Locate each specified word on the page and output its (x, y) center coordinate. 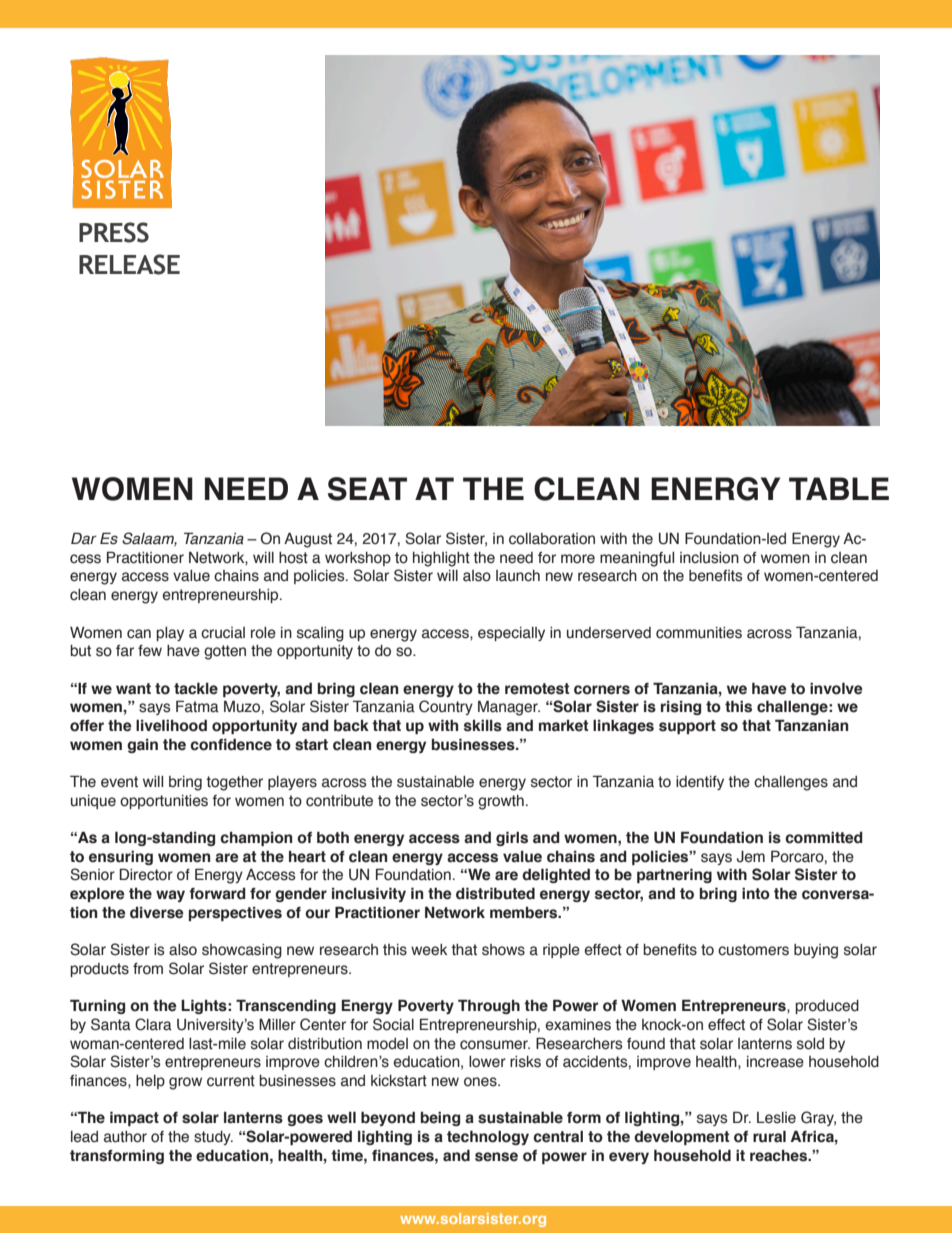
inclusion (709, 558)
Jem (751, 857)
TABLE (839, 488)
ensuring (121, 858)
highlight (441, 559)
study (213, 1138)
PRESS (114, 232)
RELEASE (129, 264)
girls (512, 838)
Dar (84, 538)
